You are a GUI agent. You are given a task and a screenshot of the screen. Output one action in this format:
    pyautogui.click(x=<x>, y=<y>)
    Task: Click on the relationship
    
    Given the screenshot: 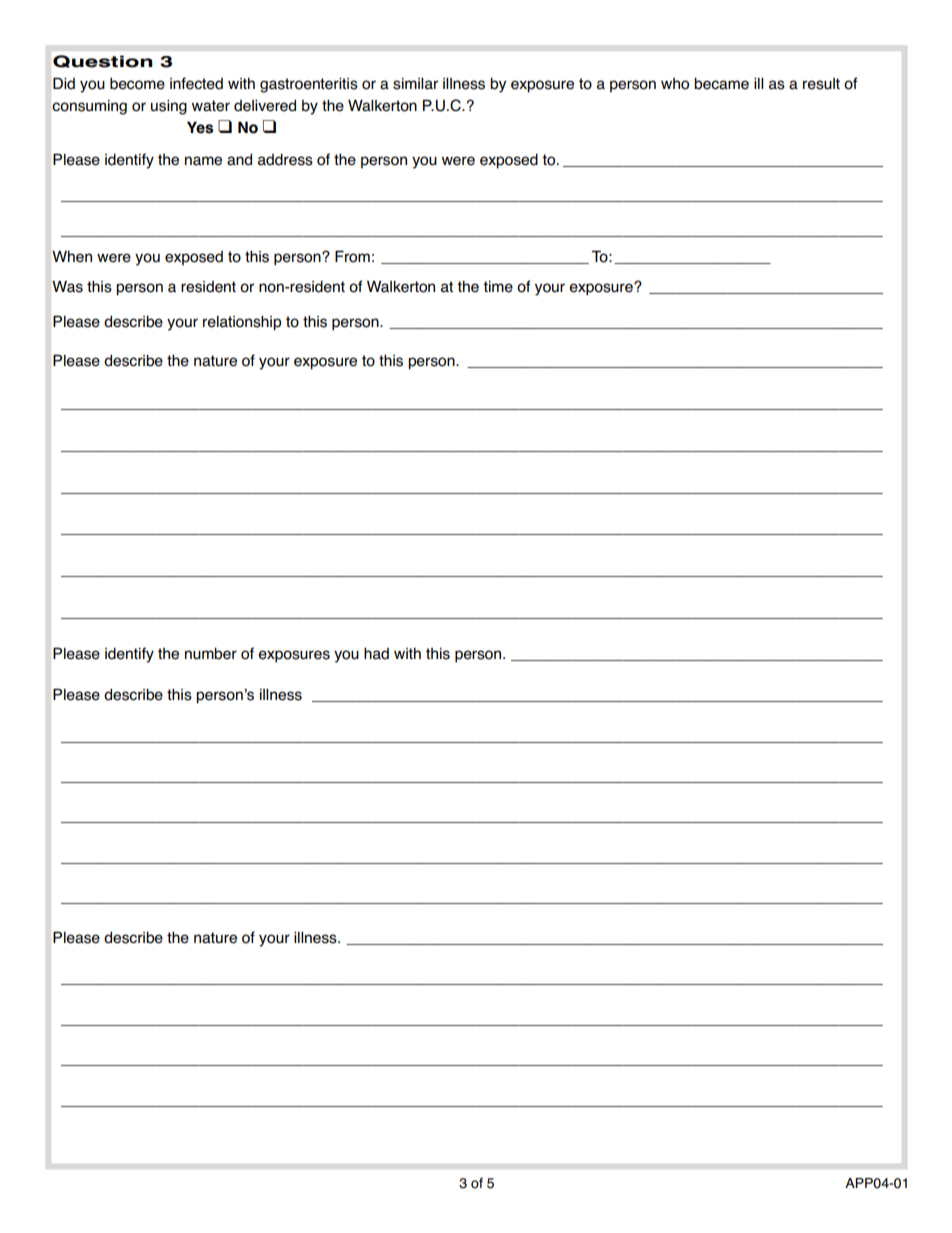 What is the action you would take?
    pyautogui.click(x=242, y=323)
